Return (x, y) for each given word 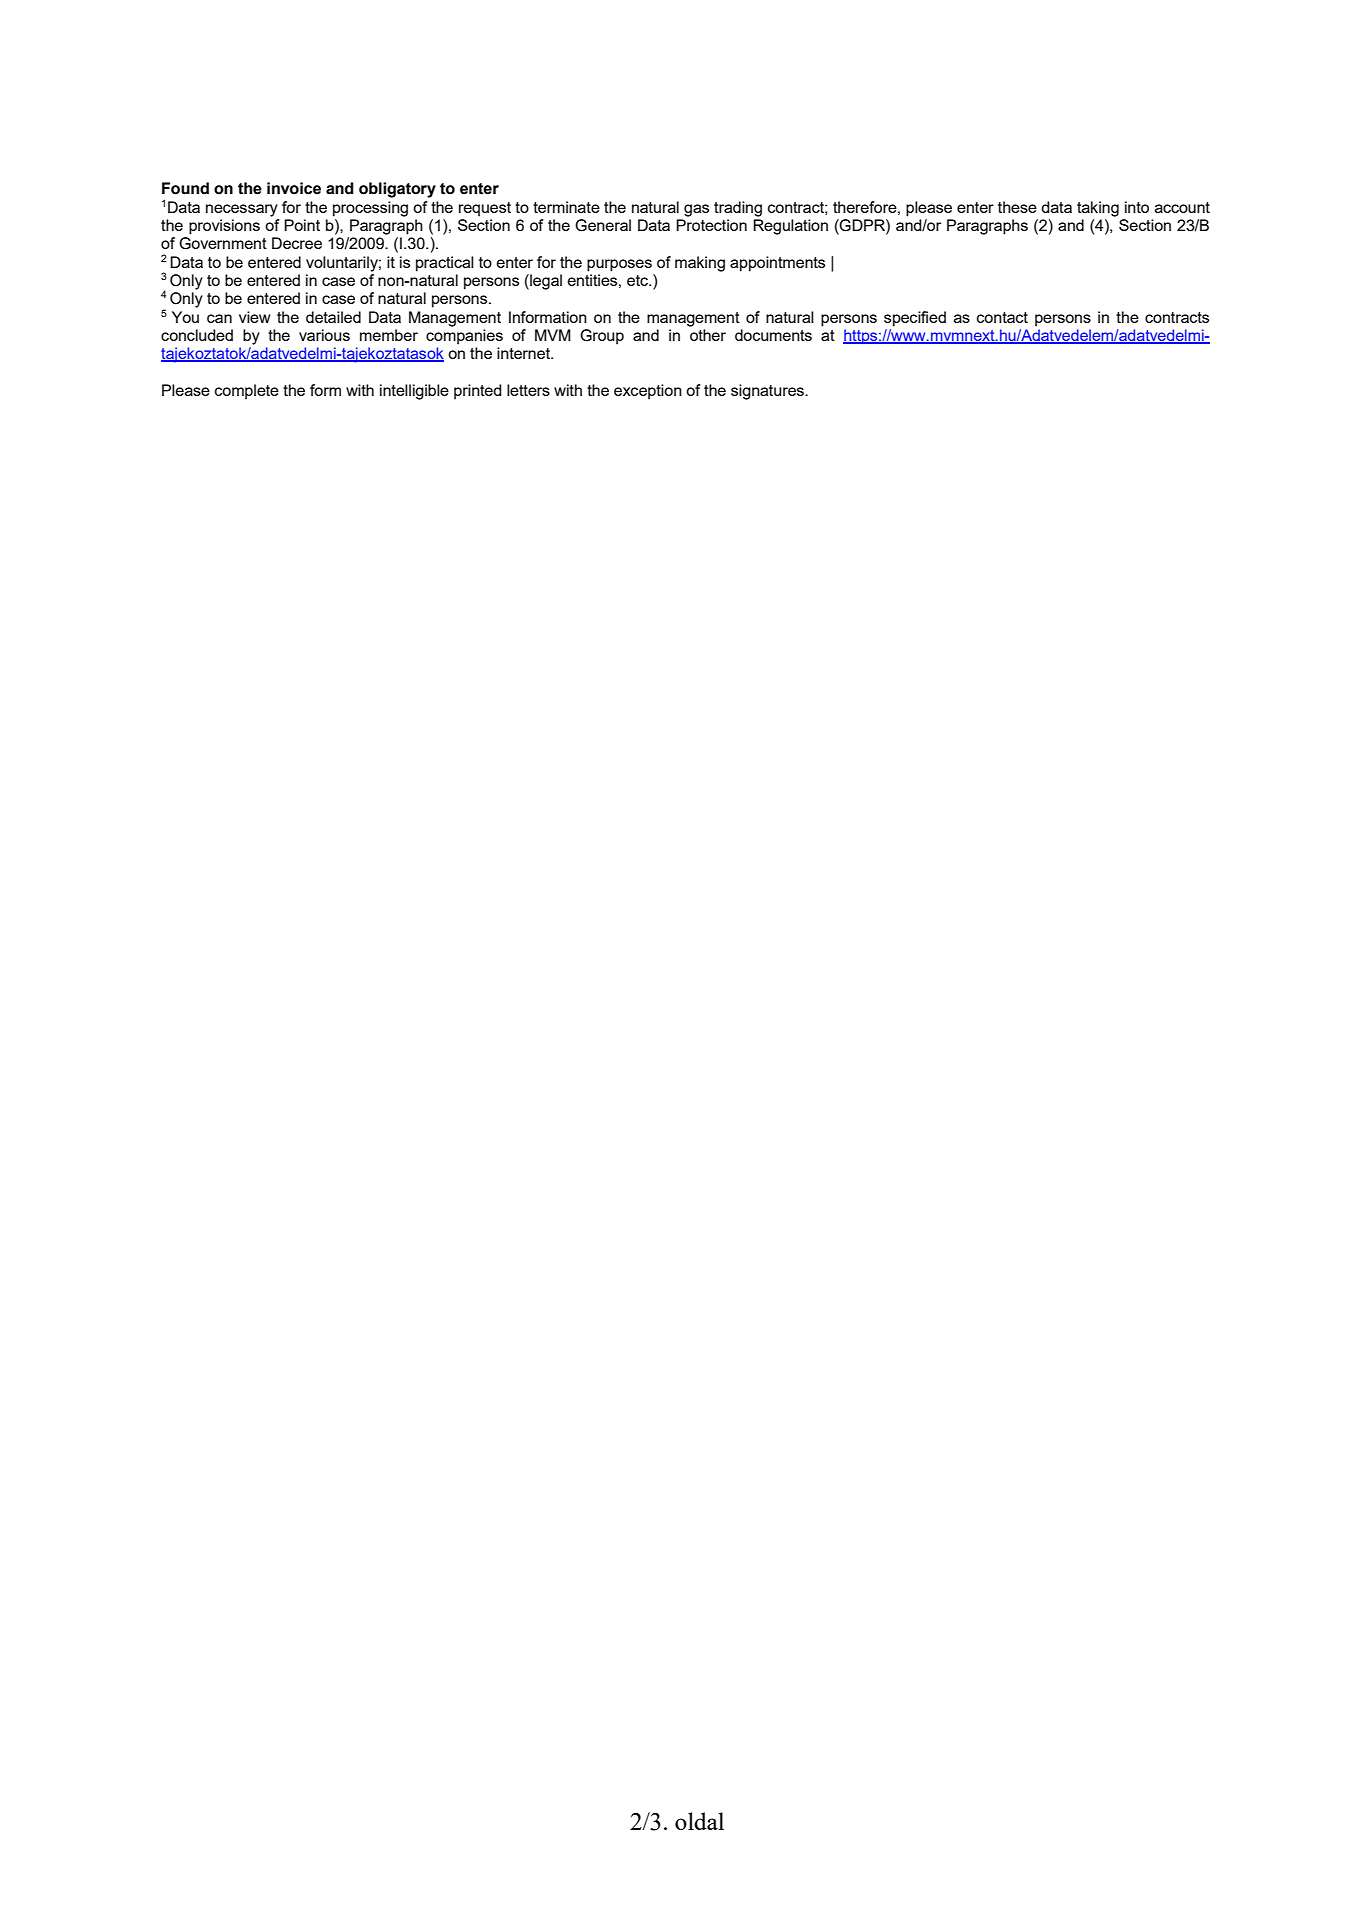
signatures (768, 392)
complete (247, 392)
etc (638, 280)
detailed (333, 317)
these (1017, 207)
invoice (294, 188)
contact (1002, 317)
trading (738, 209)
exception (648, 392)
